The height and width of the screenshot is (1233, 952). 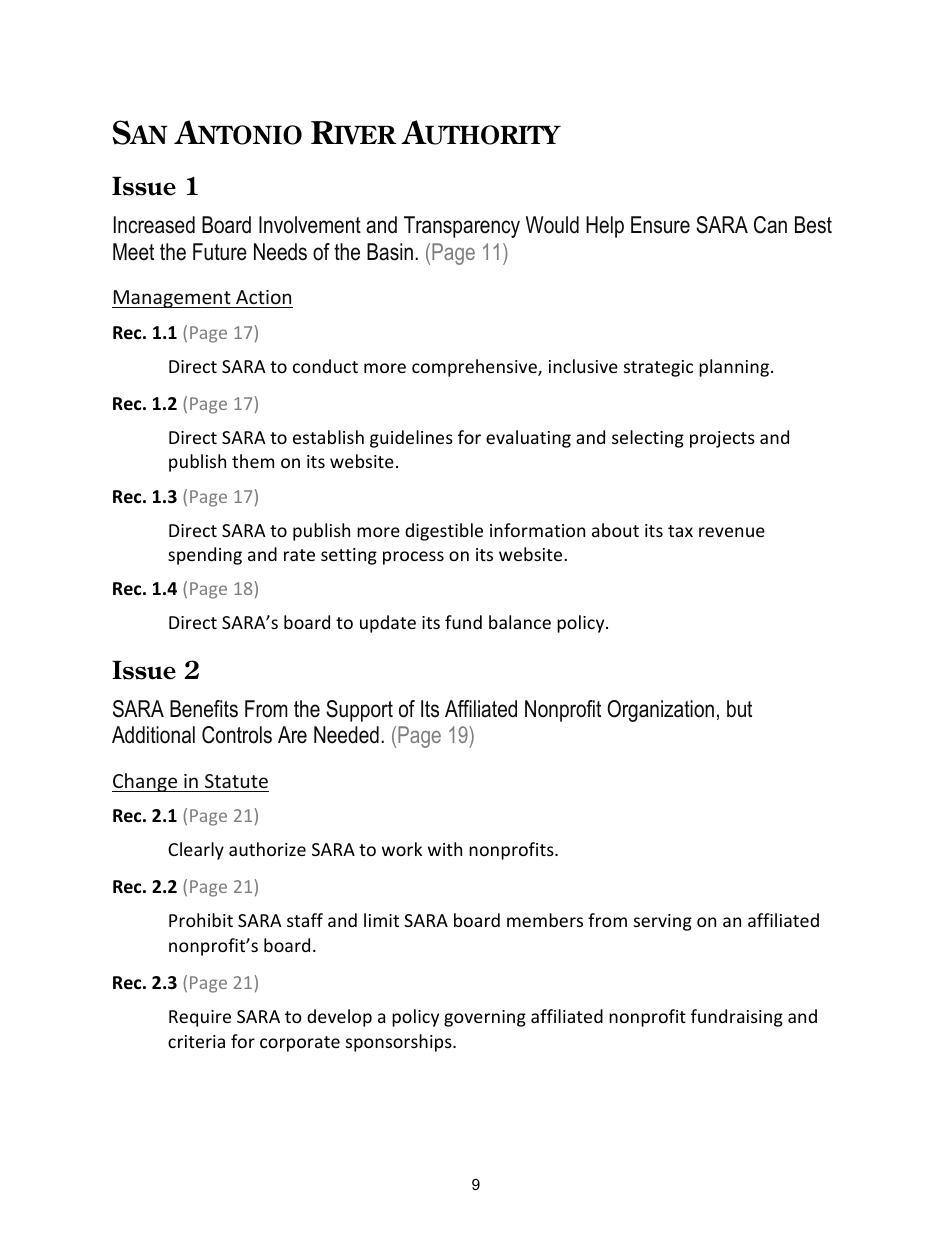 I want to click on projects, so click(x=722, y=439).
